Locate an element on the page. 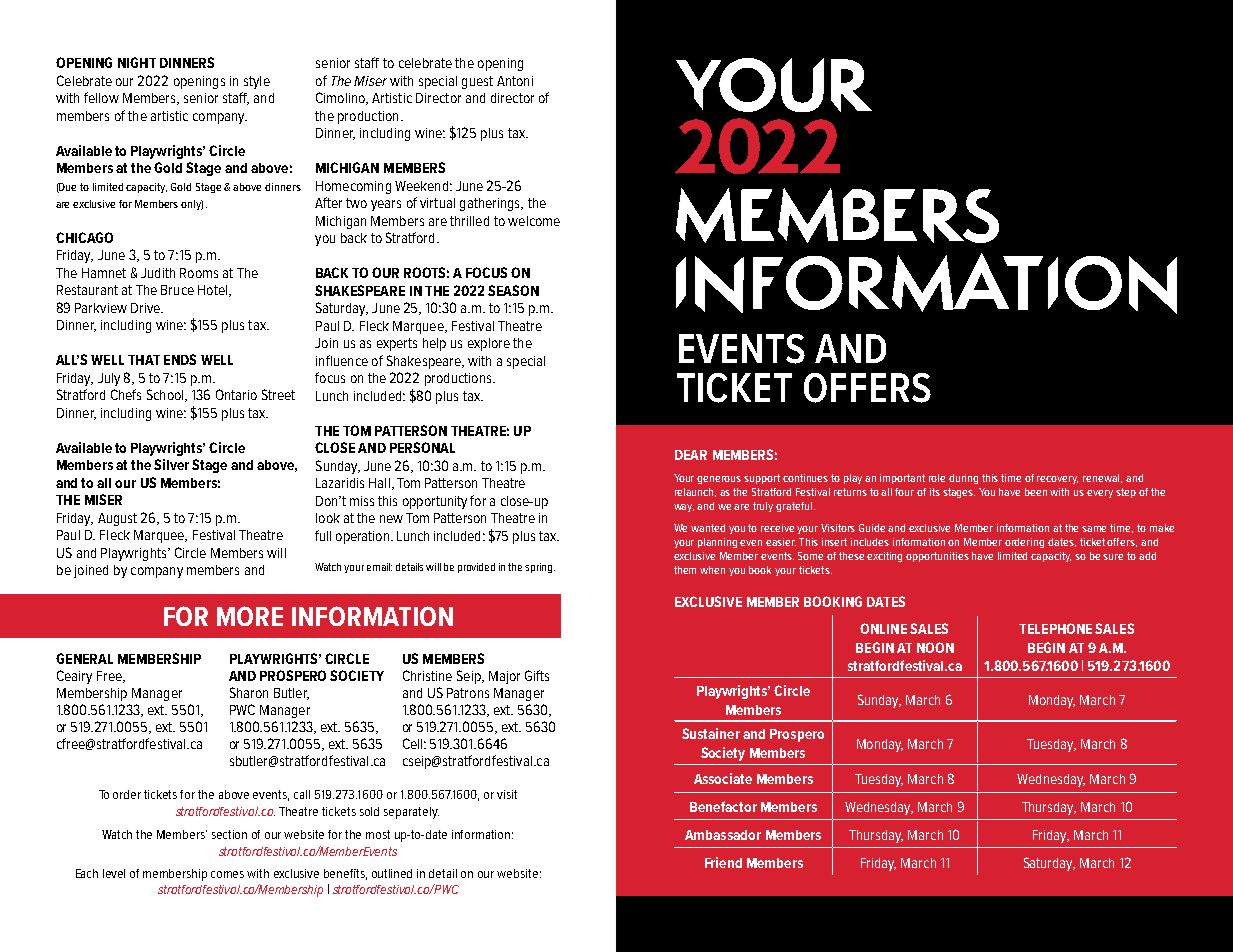 Image resolution: width=1233 pixels, height=952 pixels. Ambassador is located at coordinates (723, 835).
